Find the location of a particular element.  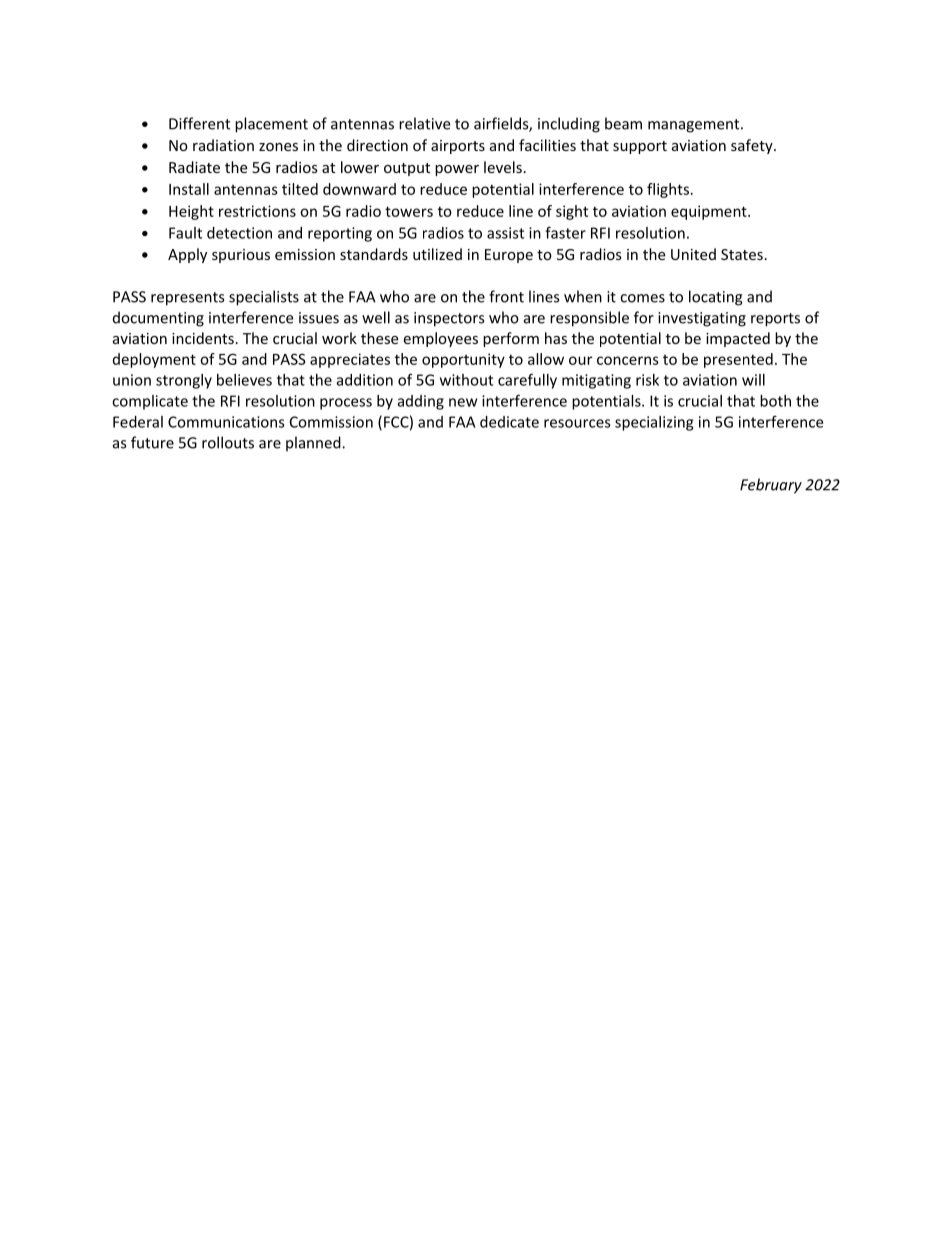

safety is located at coordinates (753, 146).
